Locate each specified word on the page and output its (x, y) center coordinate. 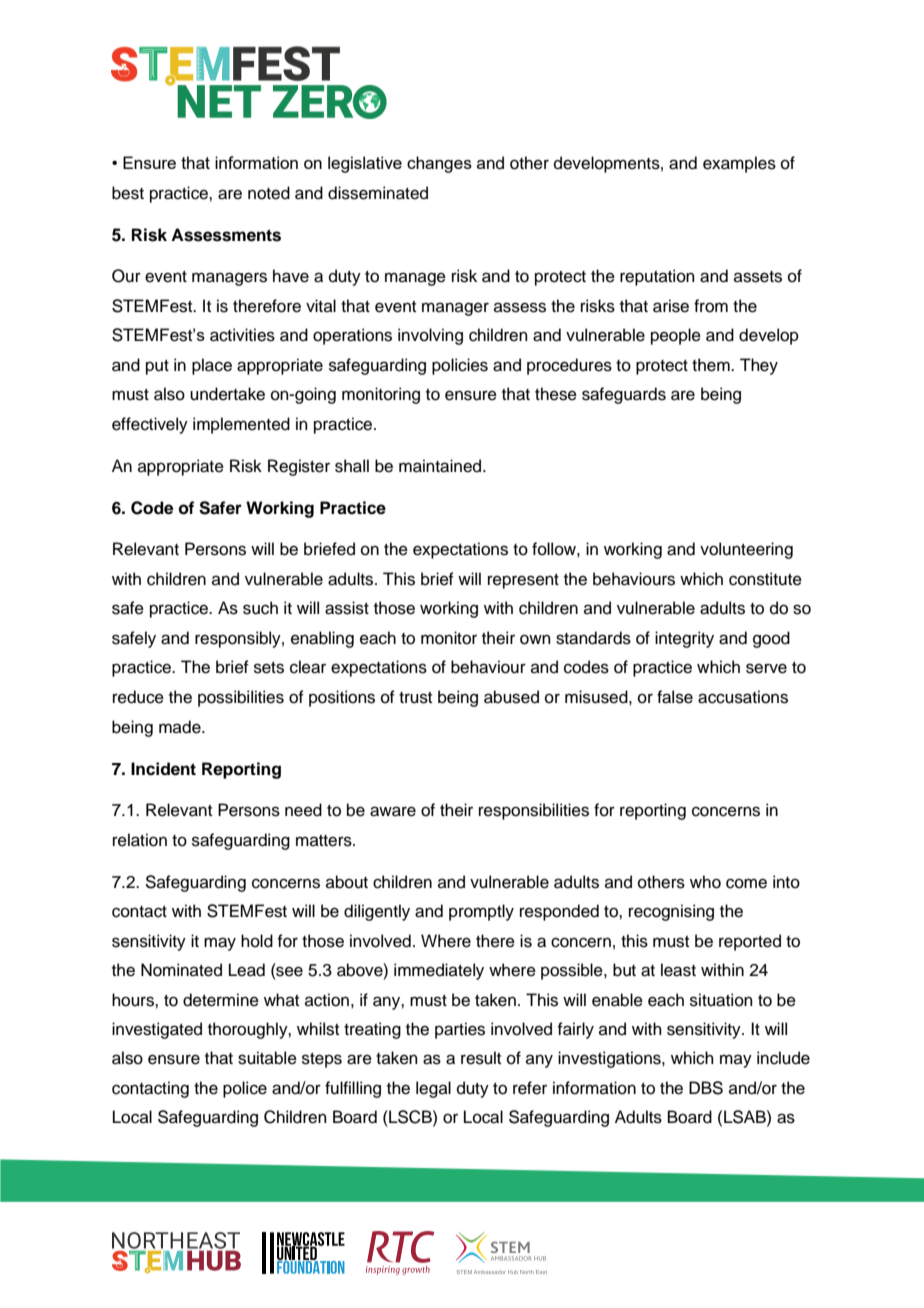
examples (739, 164)
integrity (684, 639)
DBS (706, 1088)
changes (439, 164)
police (245, 1089)
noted (269, 193)
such (260, 608)
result (481, 1058)
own (535, 639)
